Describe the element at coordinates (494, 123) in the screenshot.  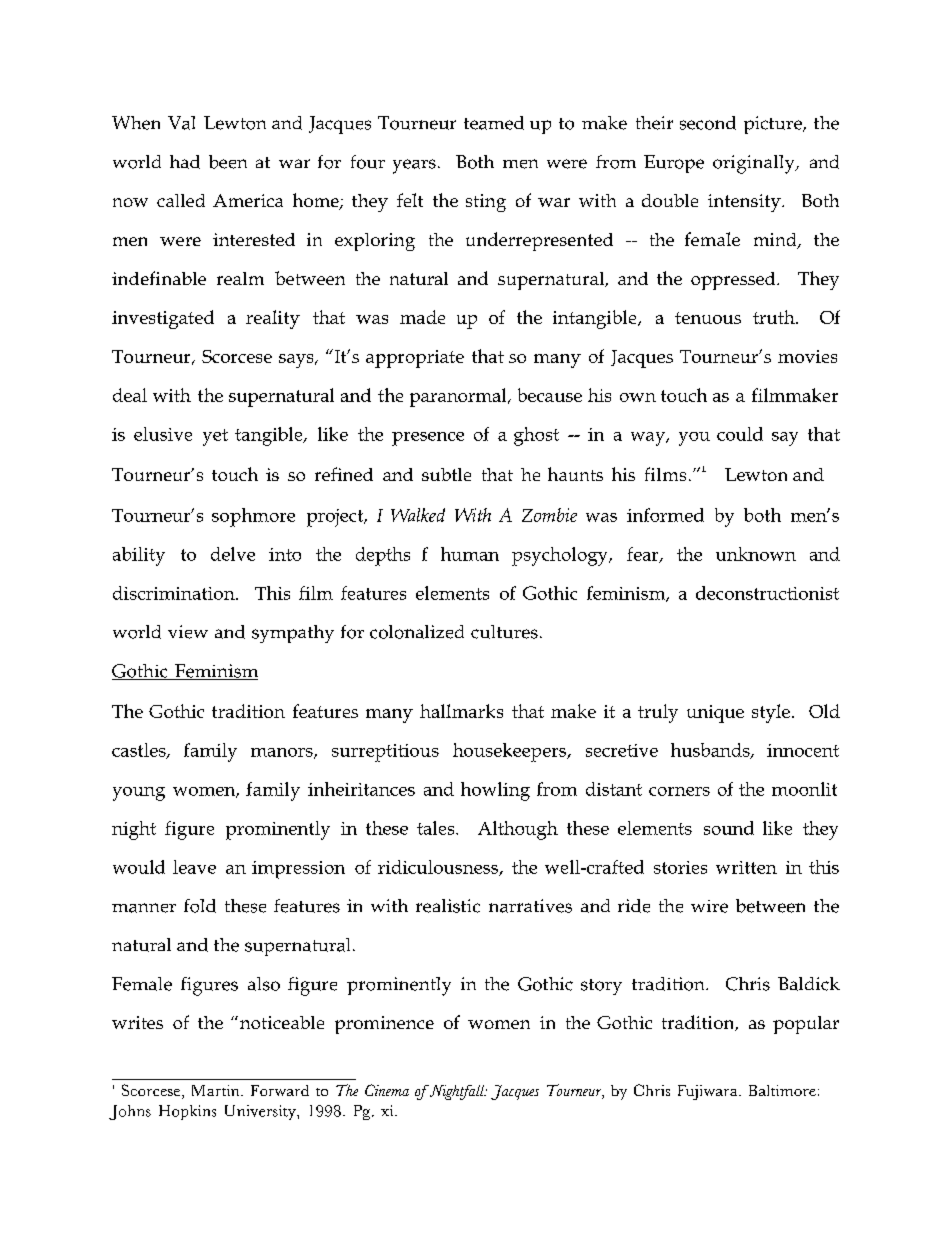
I see `teamed` at that location.
